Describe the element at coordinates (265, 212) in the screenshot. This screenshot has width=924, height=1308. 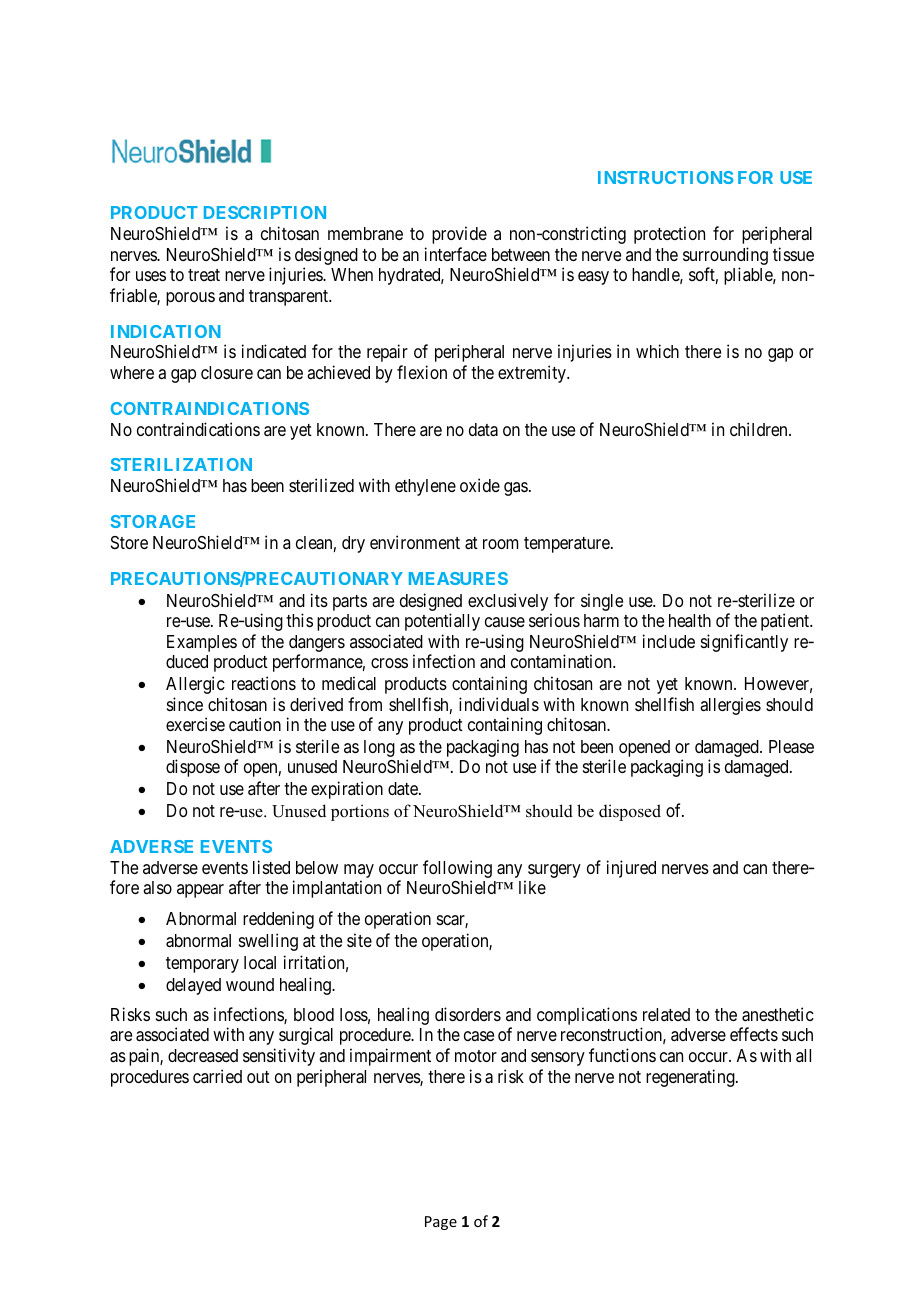
I see `DESCRIPTION` at that location.
